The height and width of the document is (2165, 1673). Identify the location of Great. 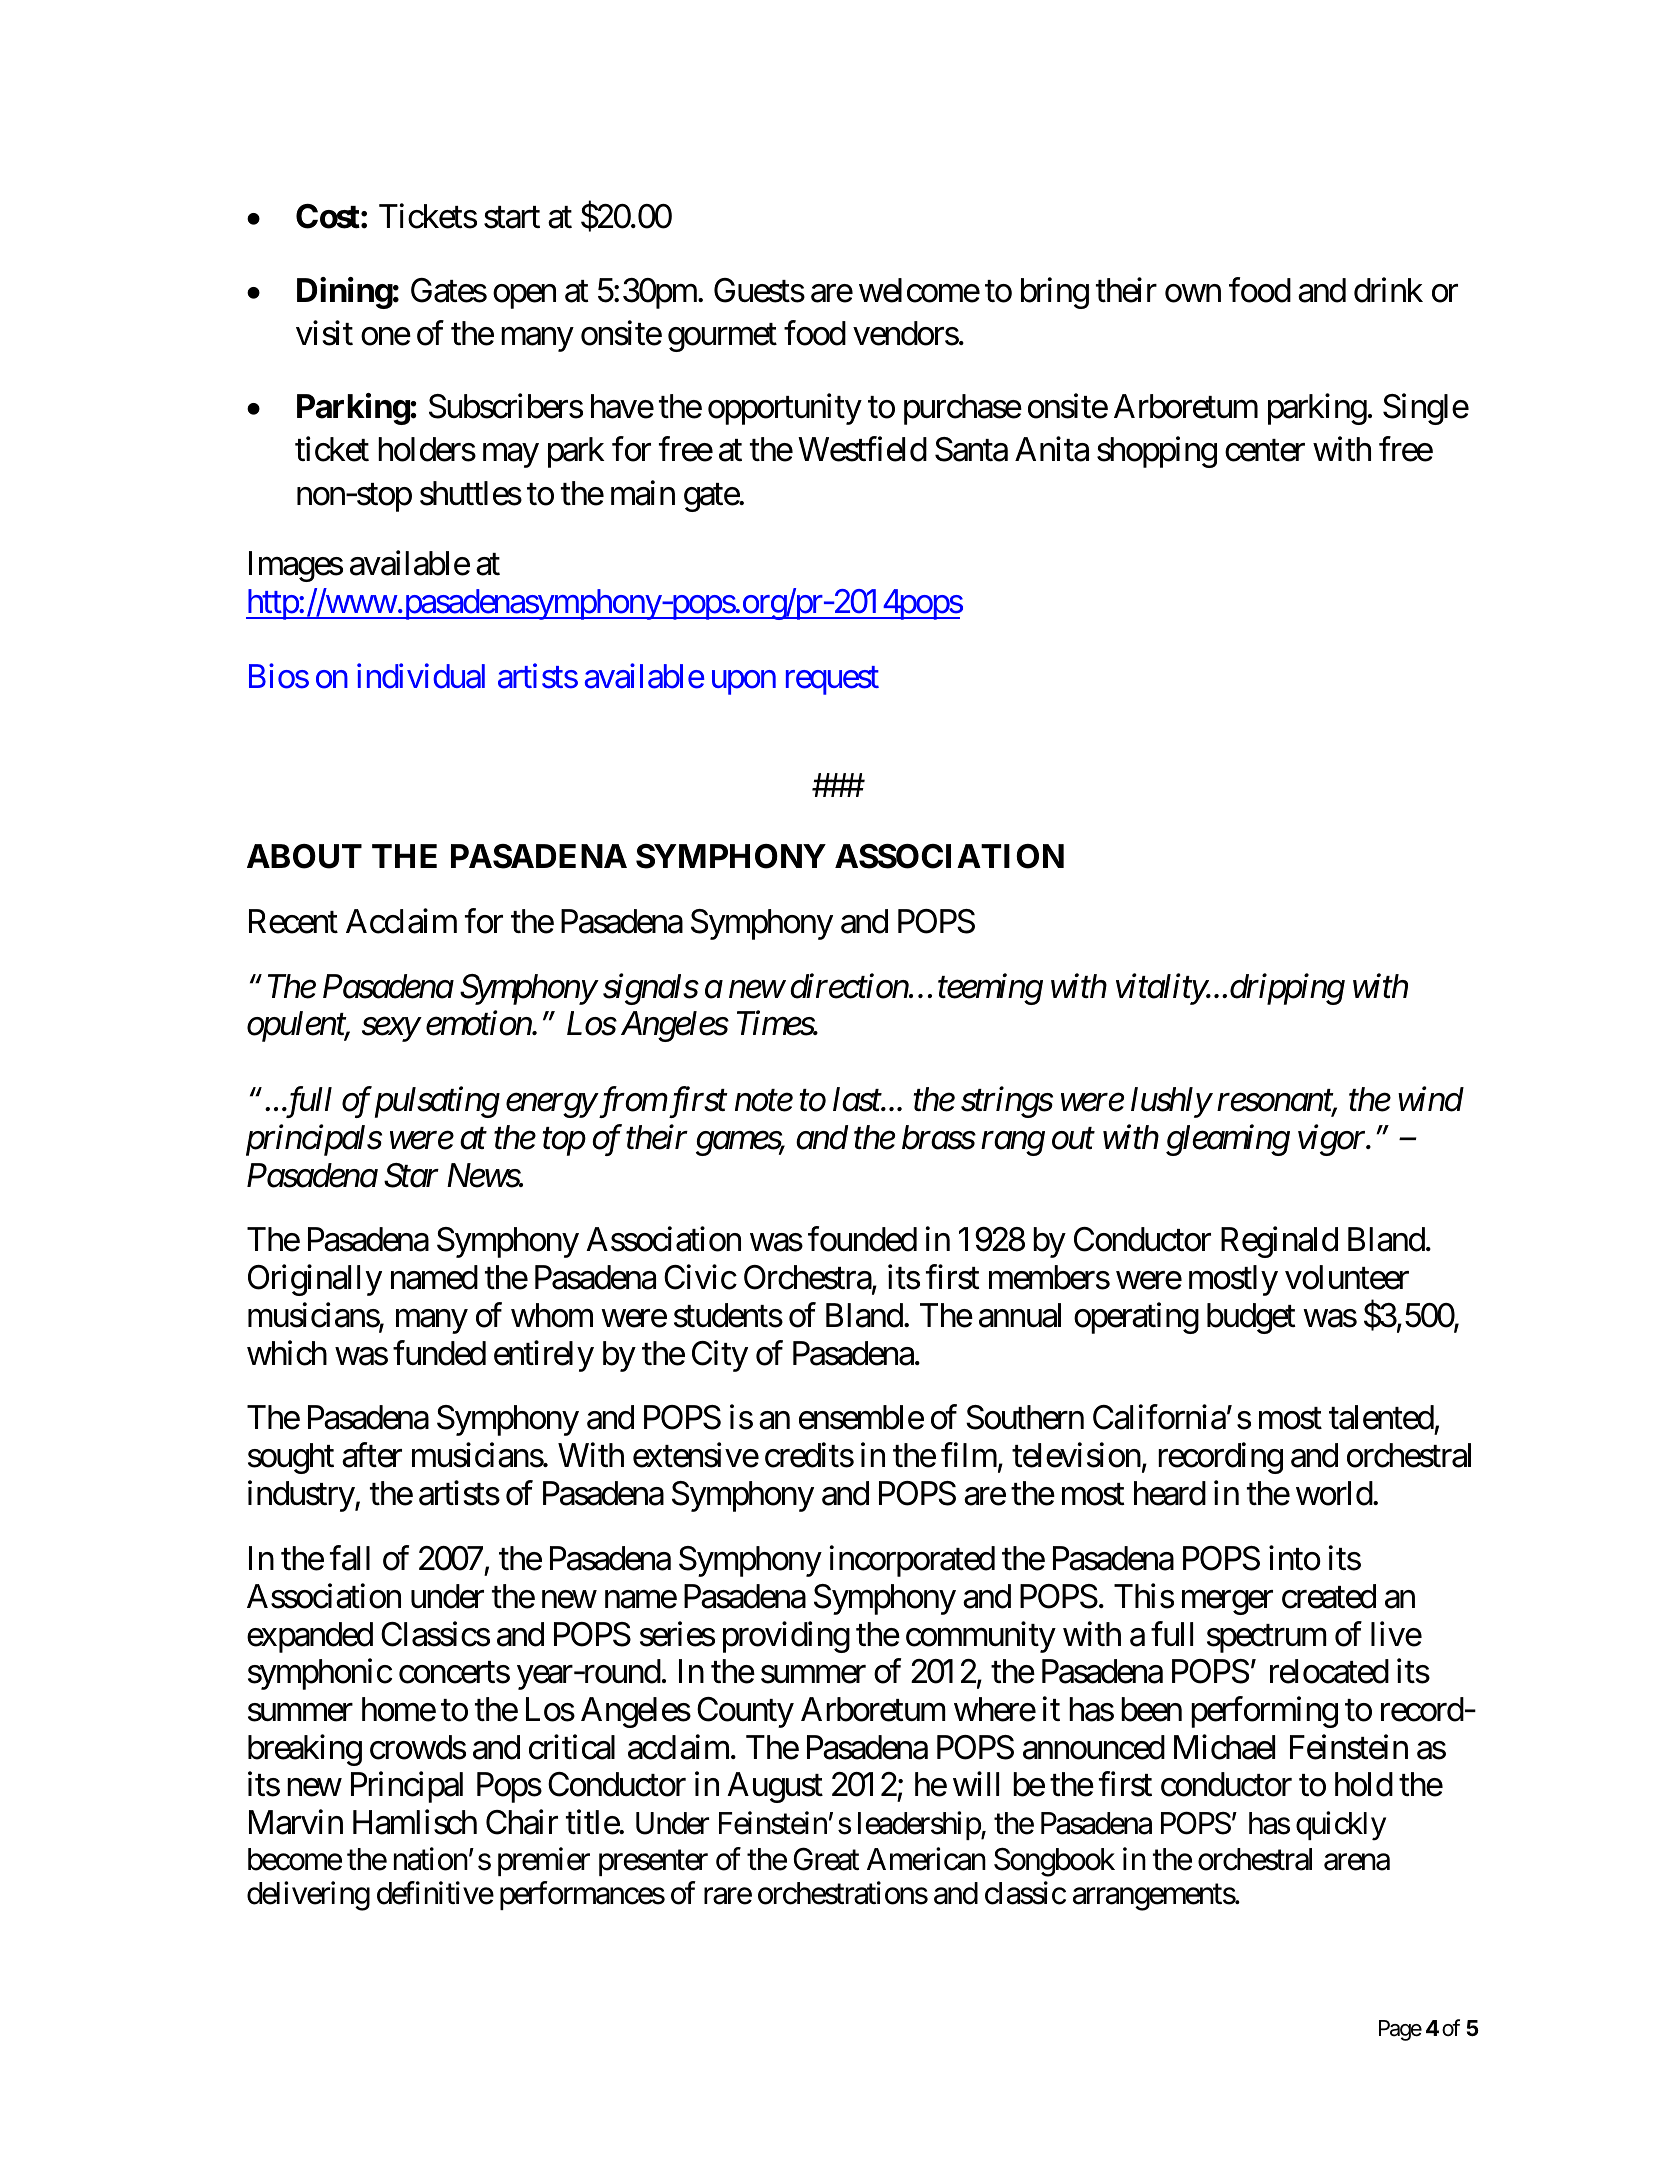
(826, 1859).
